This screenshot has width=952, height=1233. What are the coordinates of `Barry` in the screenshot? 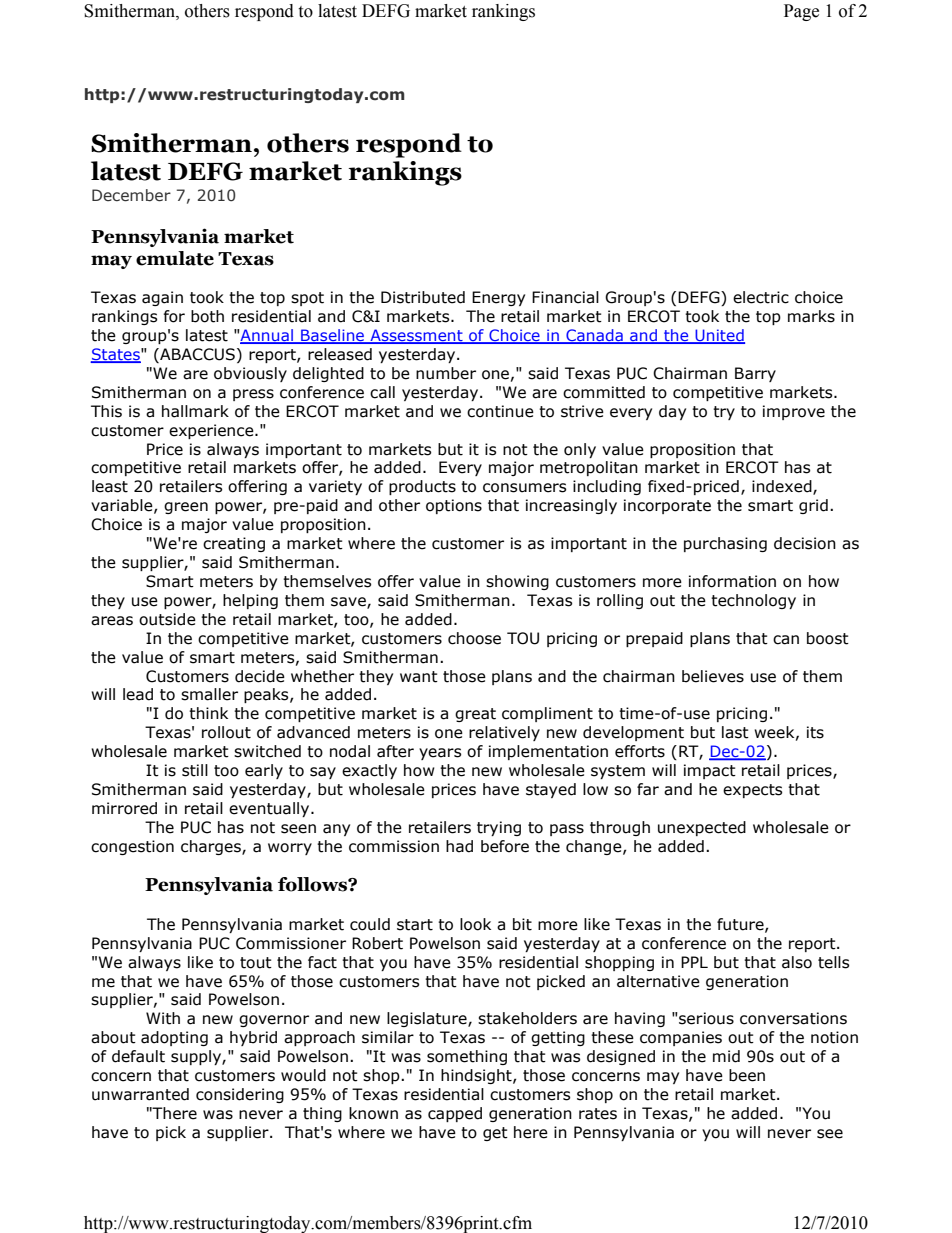 It's located at (755, 374).
